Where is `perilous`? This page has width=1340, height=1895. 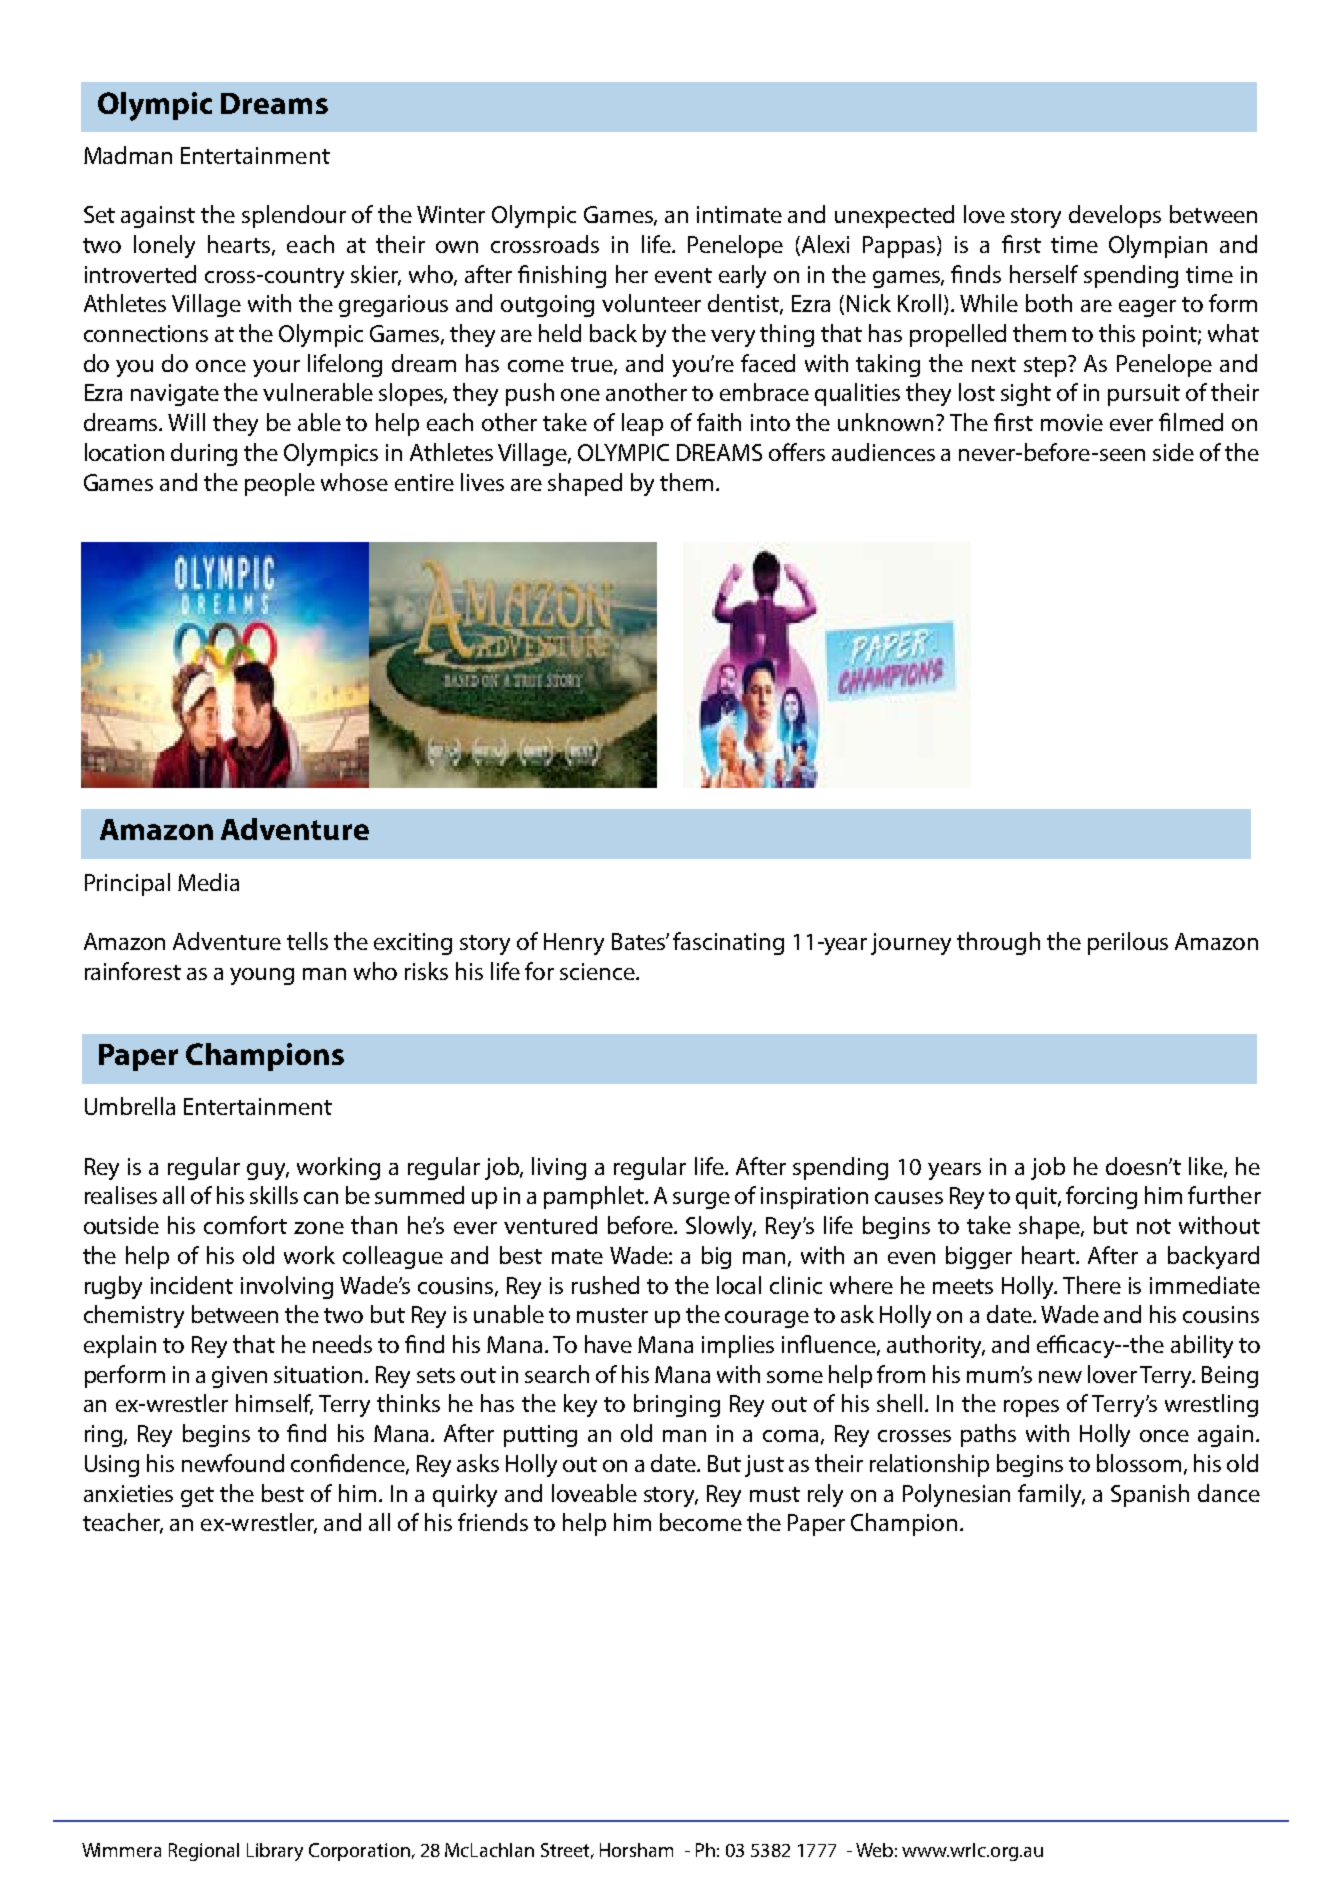 perilous is located at coordinates (1128, 943).
